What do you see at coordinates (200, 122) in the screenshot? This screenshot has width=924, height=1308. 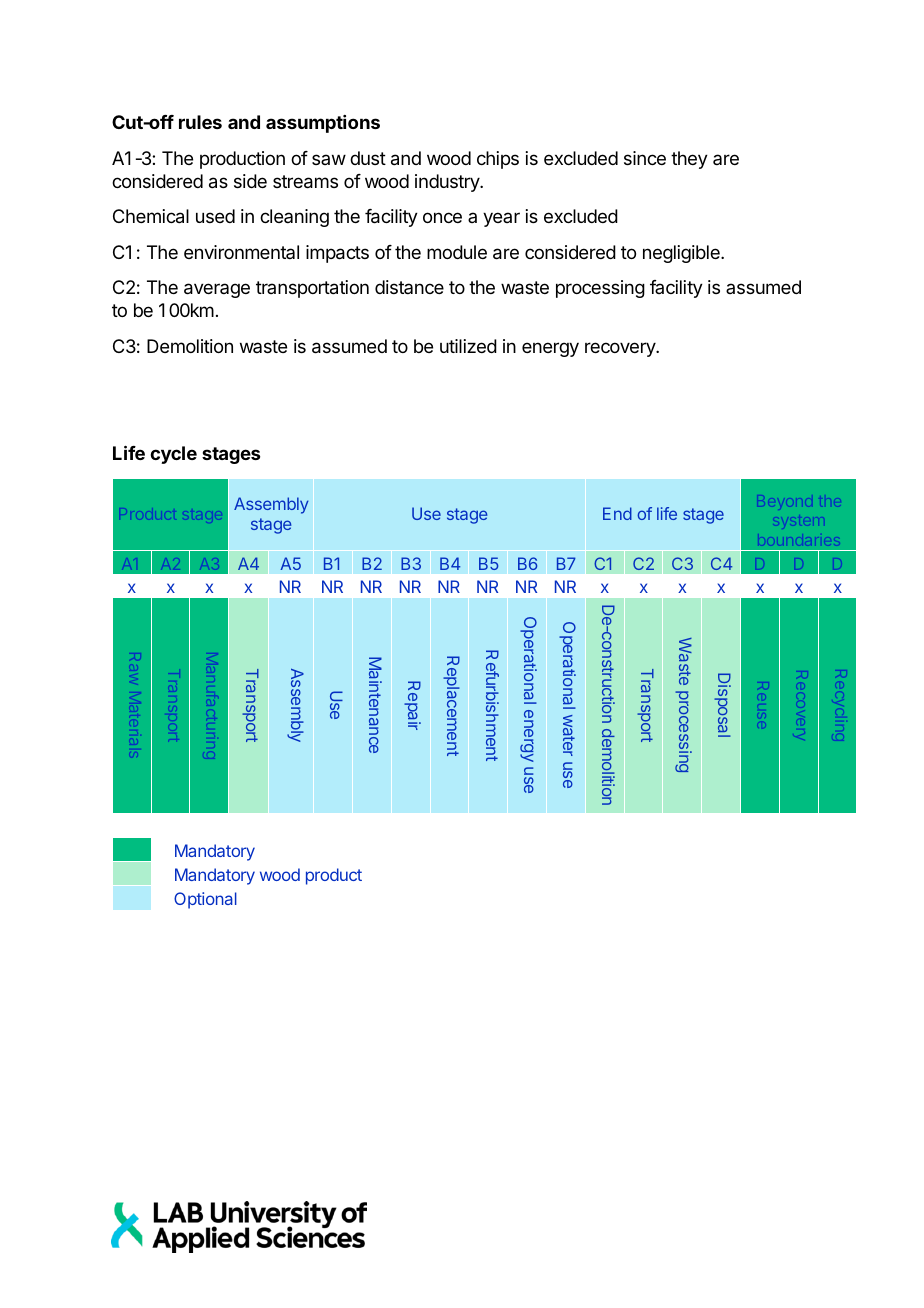 I see `rules` at bounding box center [200, 122].
